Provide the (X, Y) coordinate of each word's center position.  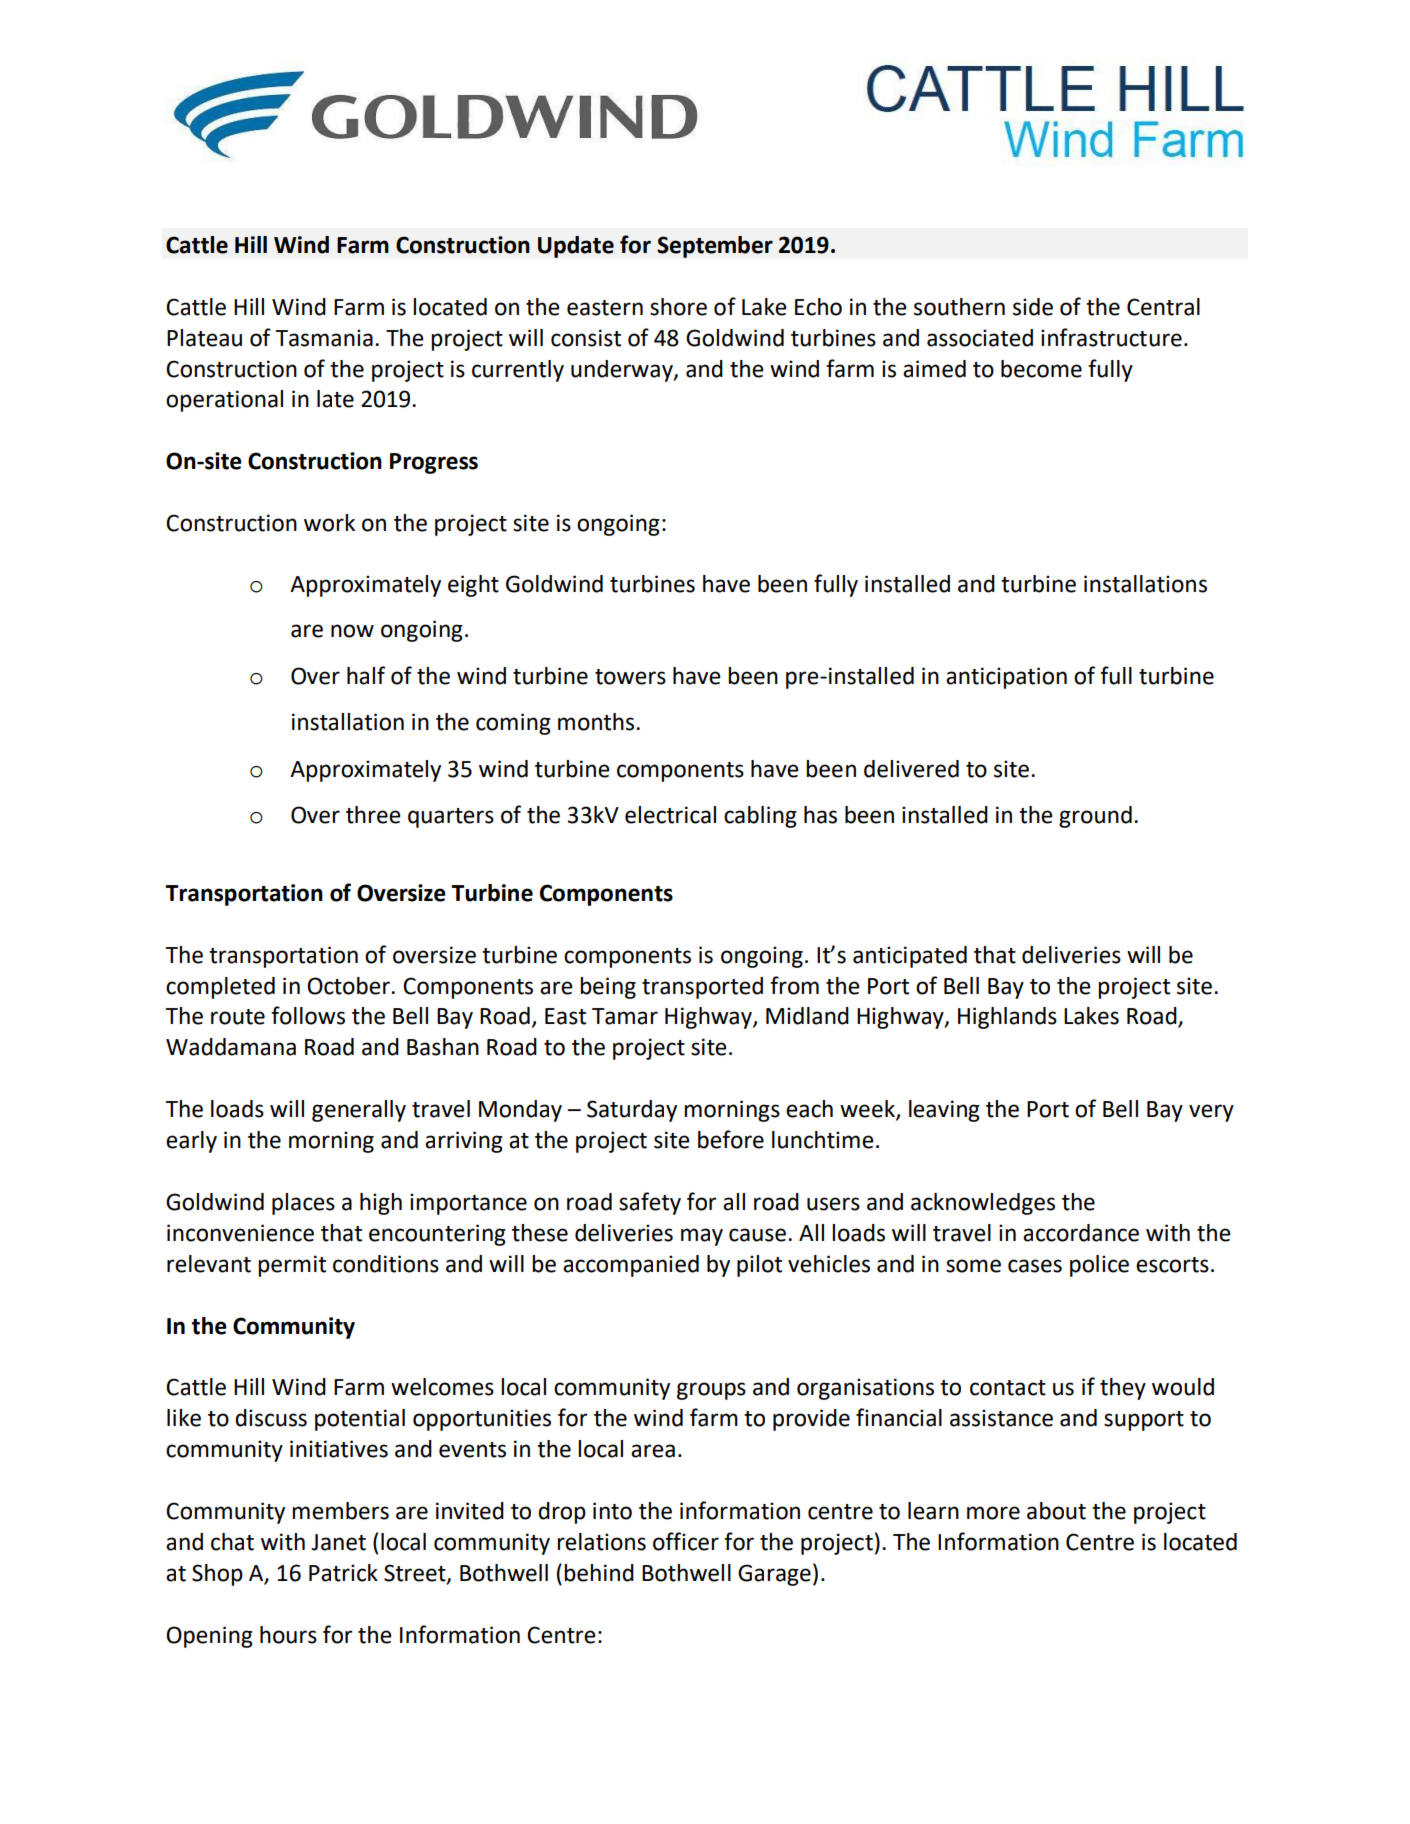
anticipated (910, 957)
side (1033, 307)
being (608, 988)
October (349, 986)
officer (686, 1541)
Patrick (343, 1573)
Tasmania (324, 338)
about (1056, 1511)
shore (678, 307)
